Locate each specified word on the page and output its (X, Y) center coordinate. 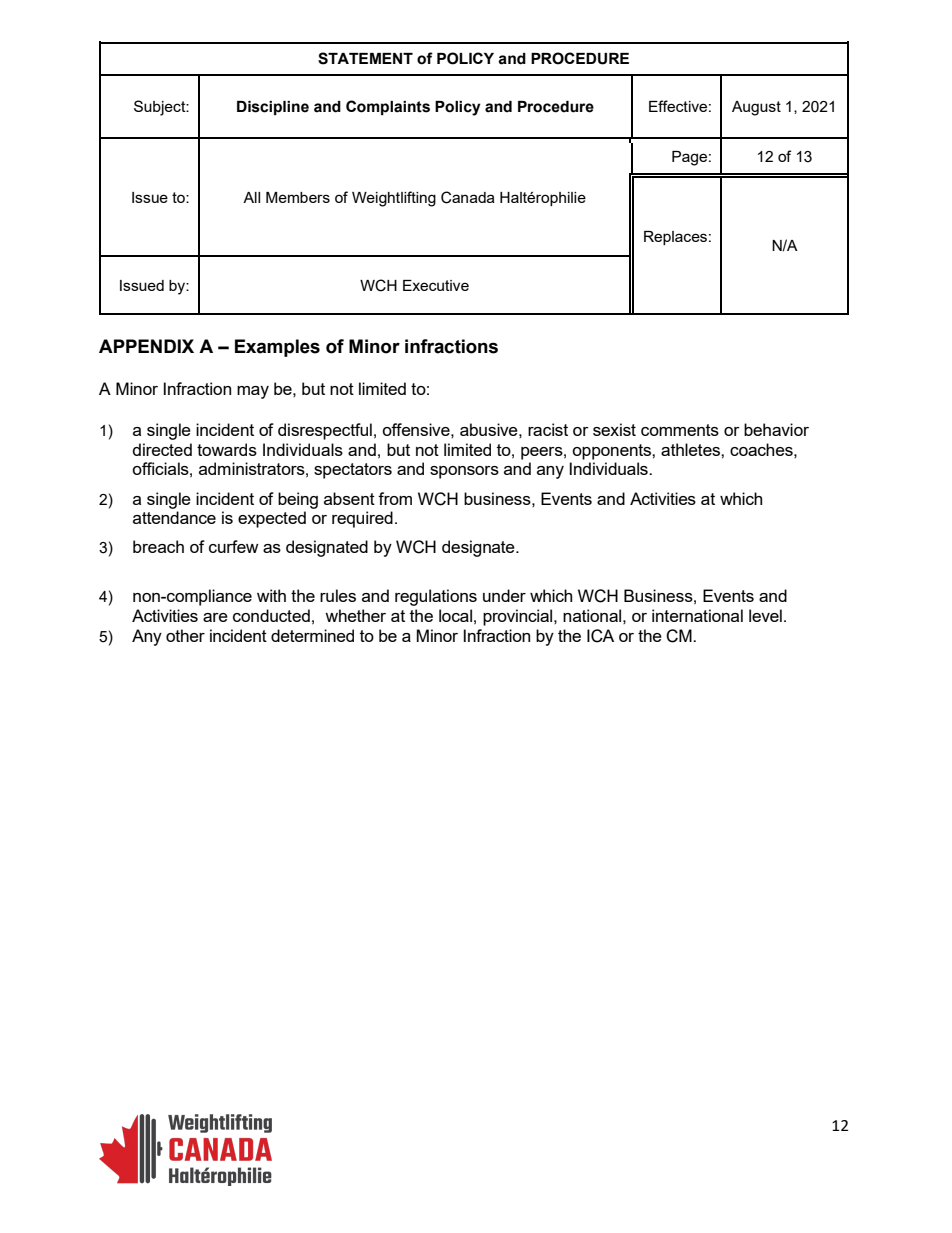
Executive (436, 285)
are (215, 617)
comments (680, 430)
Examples (277, 348)
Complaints (388, 107)
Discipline (273, 108)
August (756, 108)
